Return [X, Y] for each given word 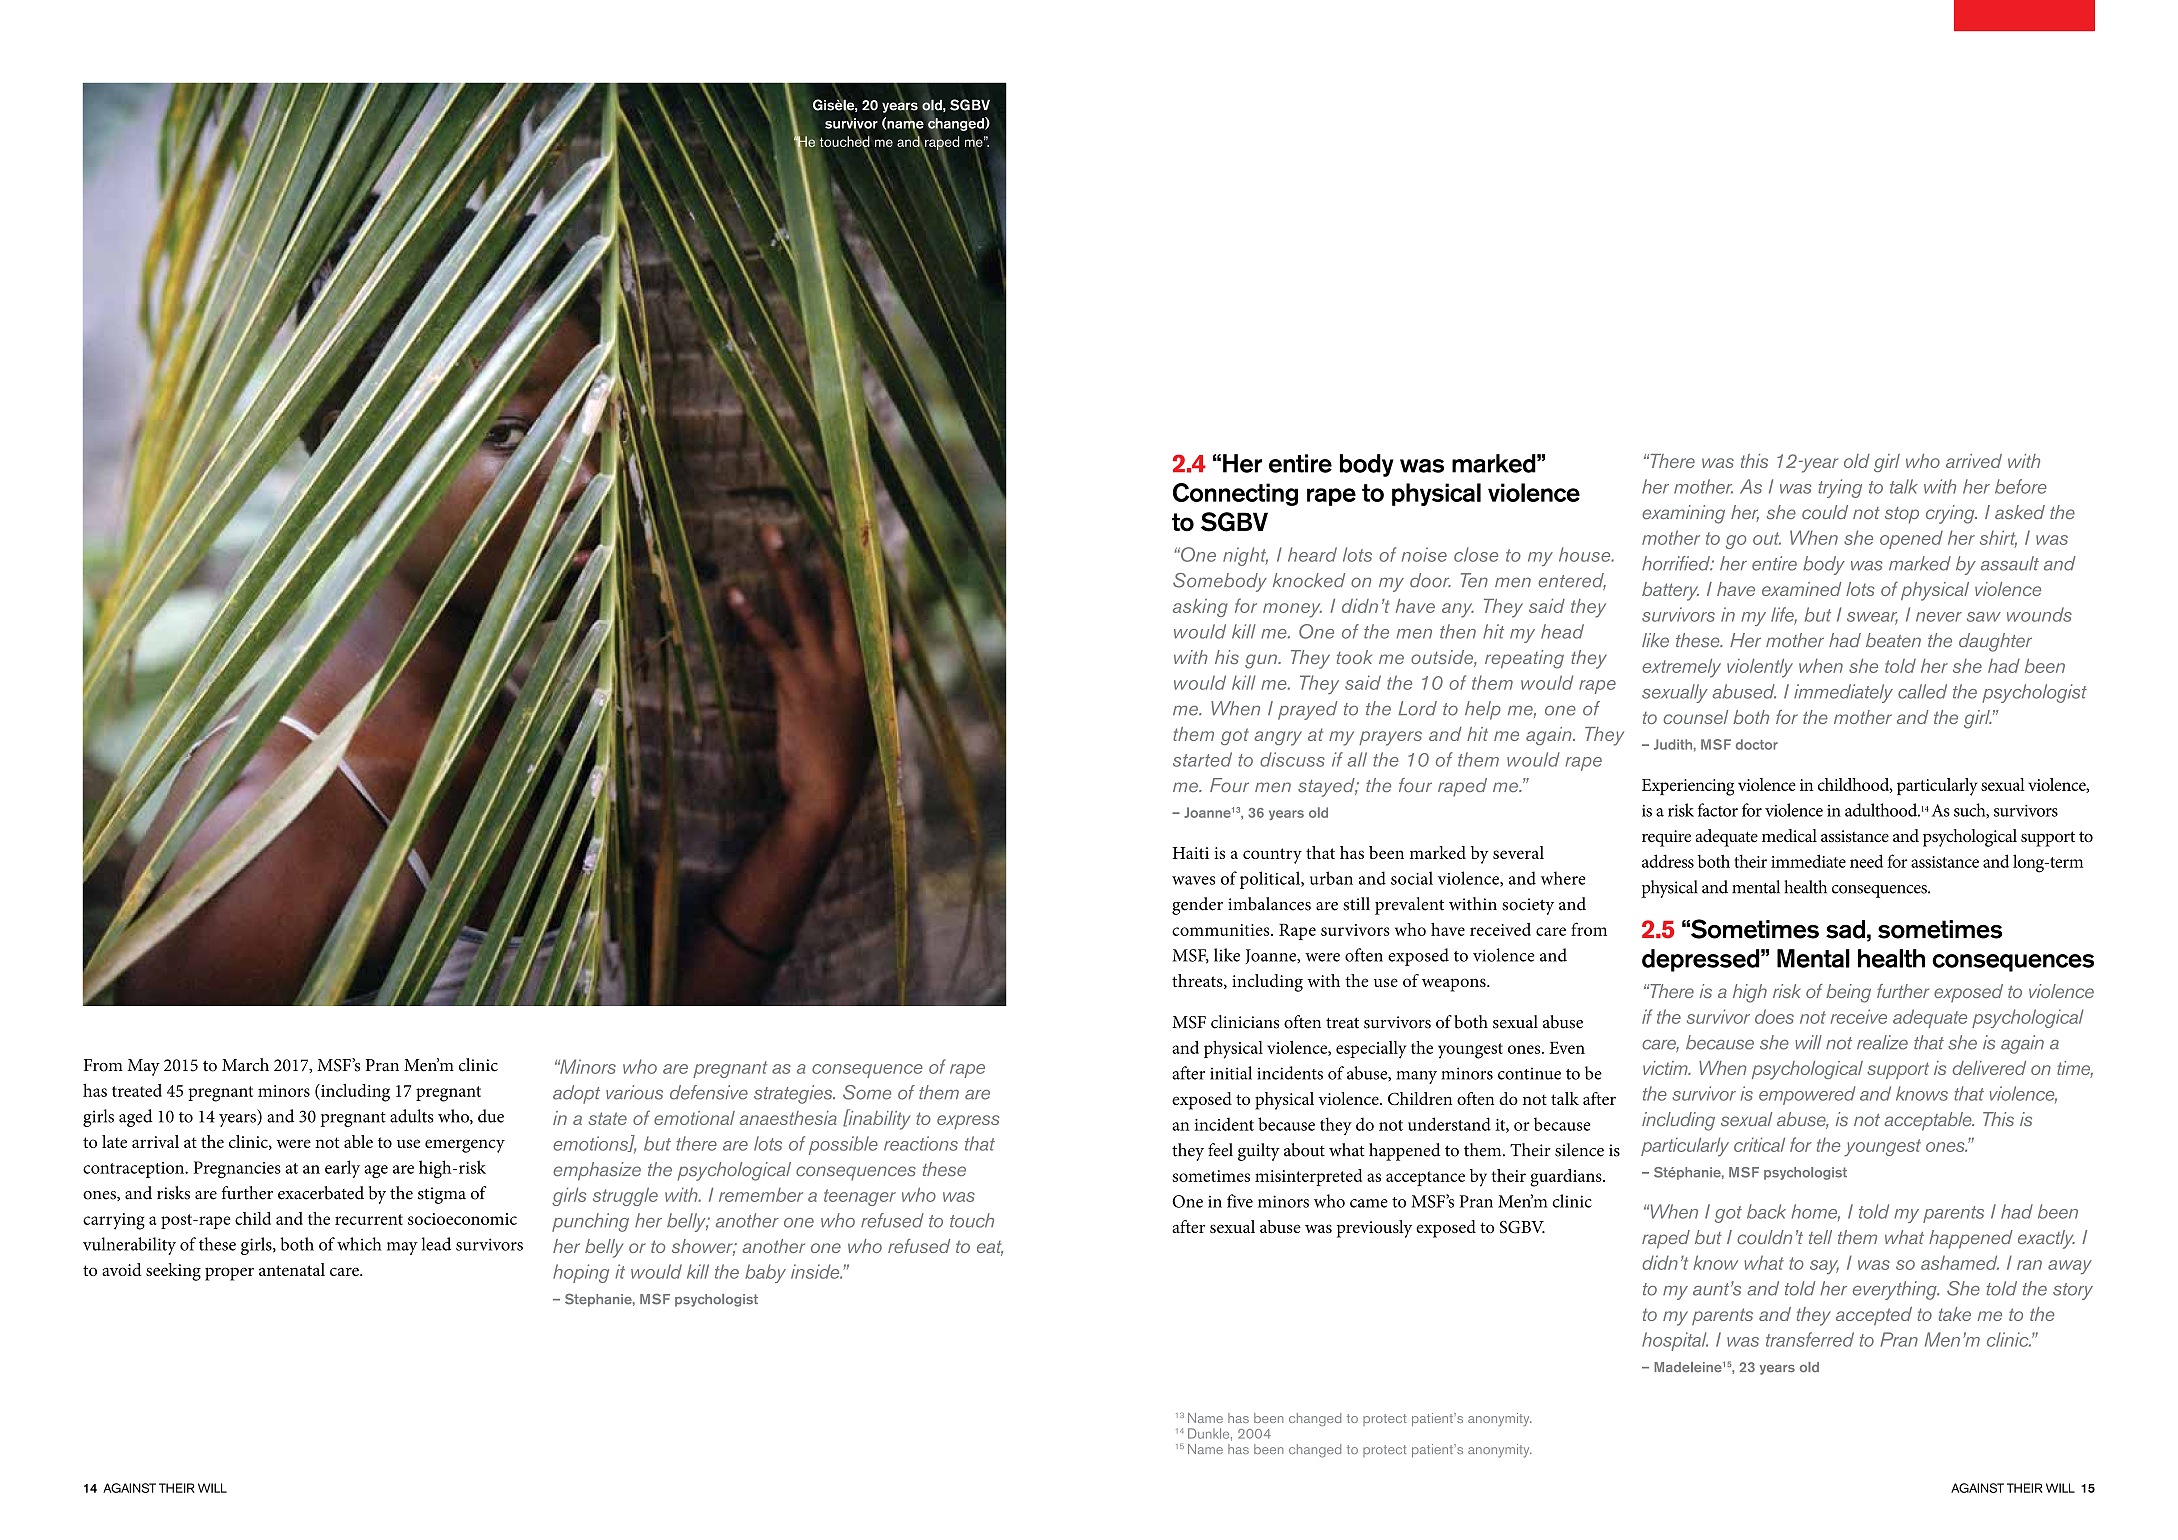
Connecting [1235, 494]
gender [1197, 906]
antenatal [292, 1269]
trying [1840, 488]
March [245, 1065]
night [1245, 556]
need [1866, 861]
